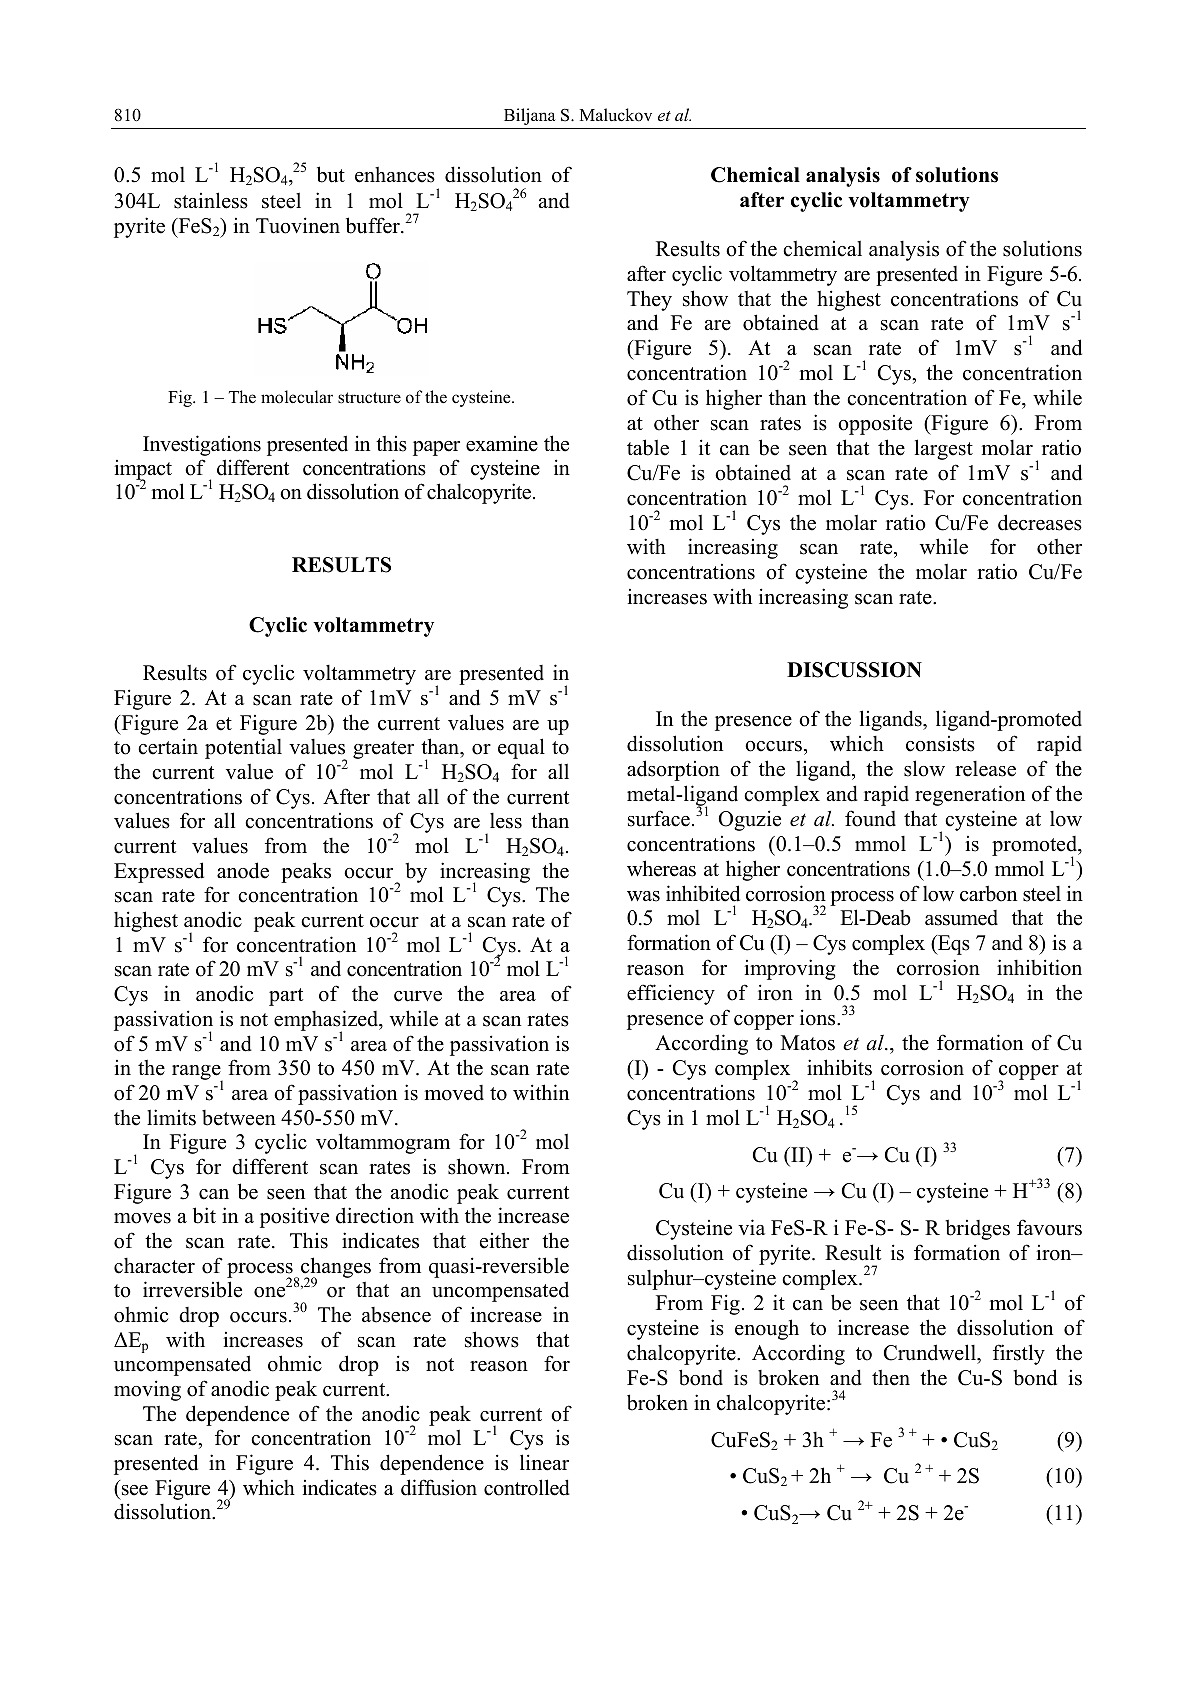 This image has height=1692, width=1196. Describe the element at coordinates (454, 1093) in the image. I see `moved` at that location.
